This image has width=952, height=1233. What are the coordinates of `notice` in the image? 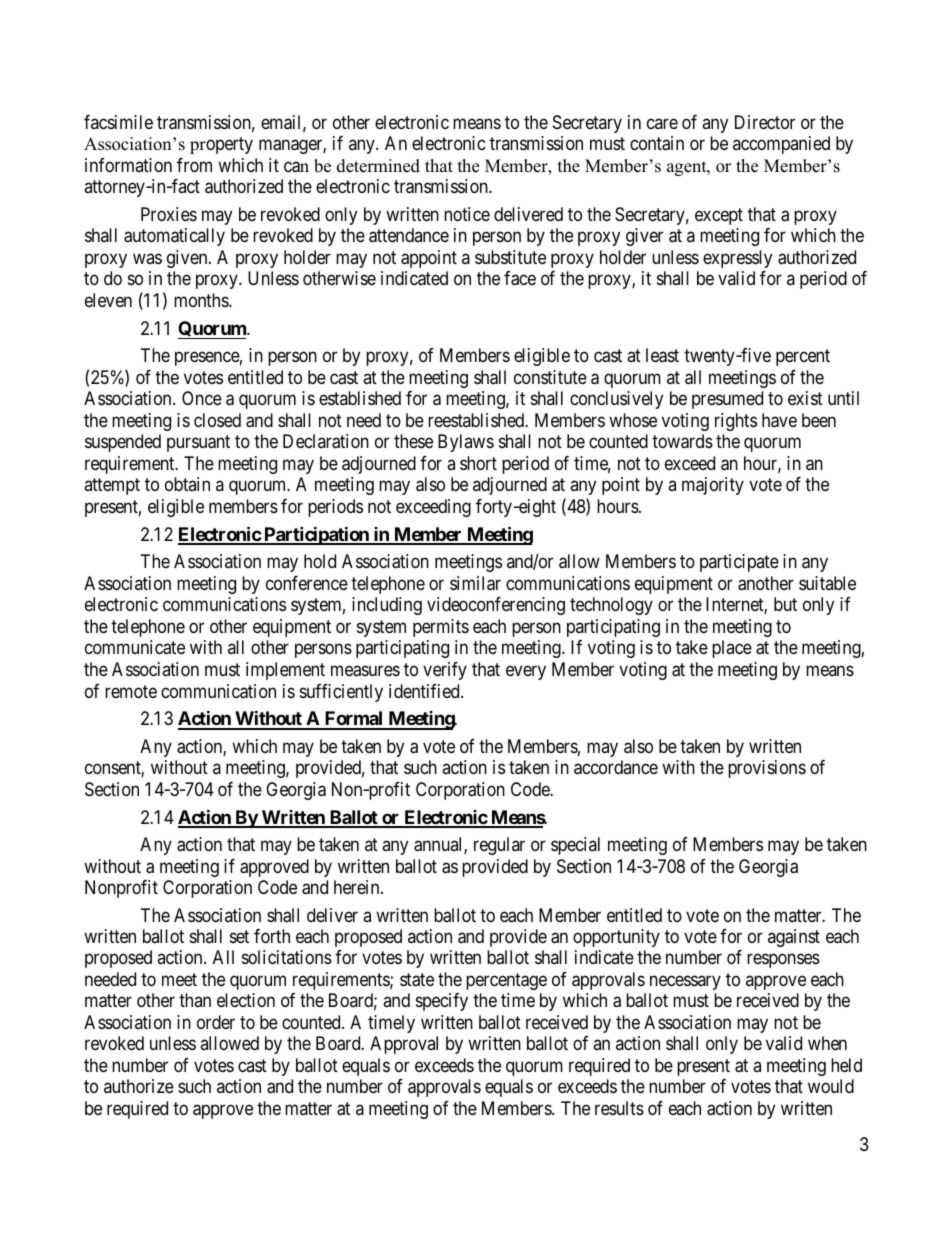 It's located at (467, 214).
